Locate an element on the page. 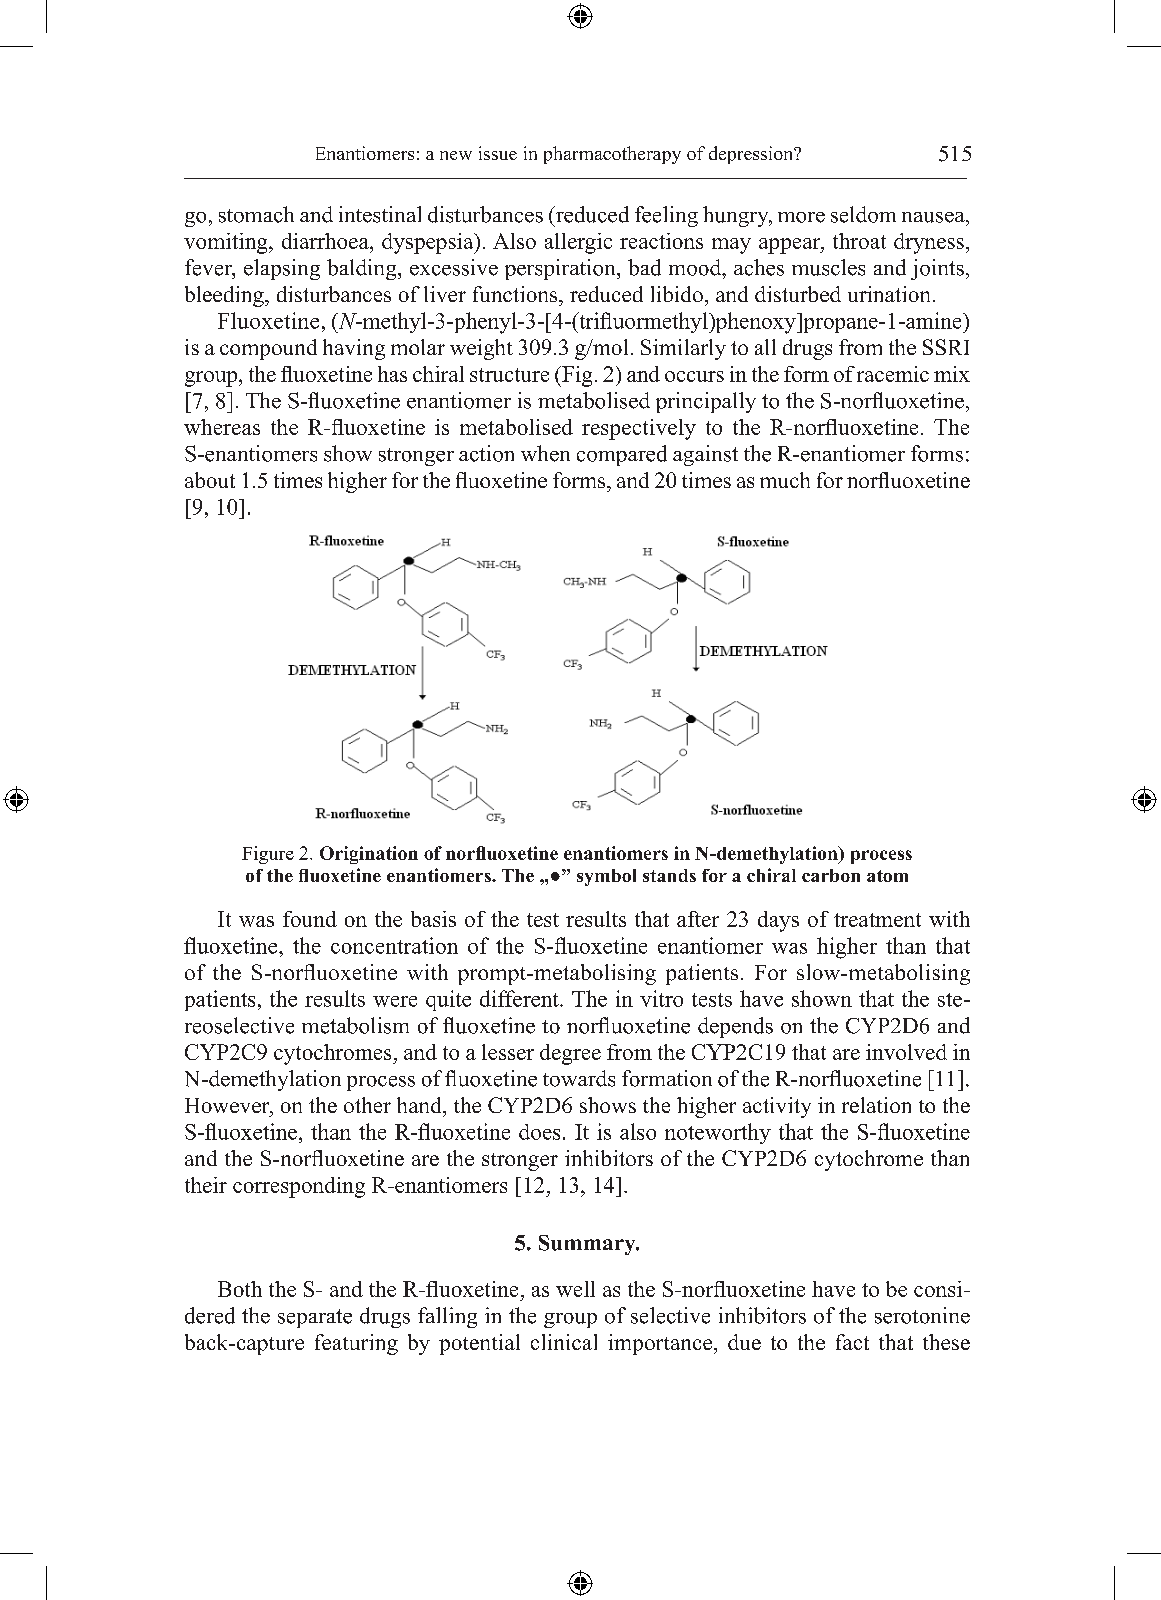 The height and width of the page is (1600, 1161). separate is located at coordinates (315, 1318).
